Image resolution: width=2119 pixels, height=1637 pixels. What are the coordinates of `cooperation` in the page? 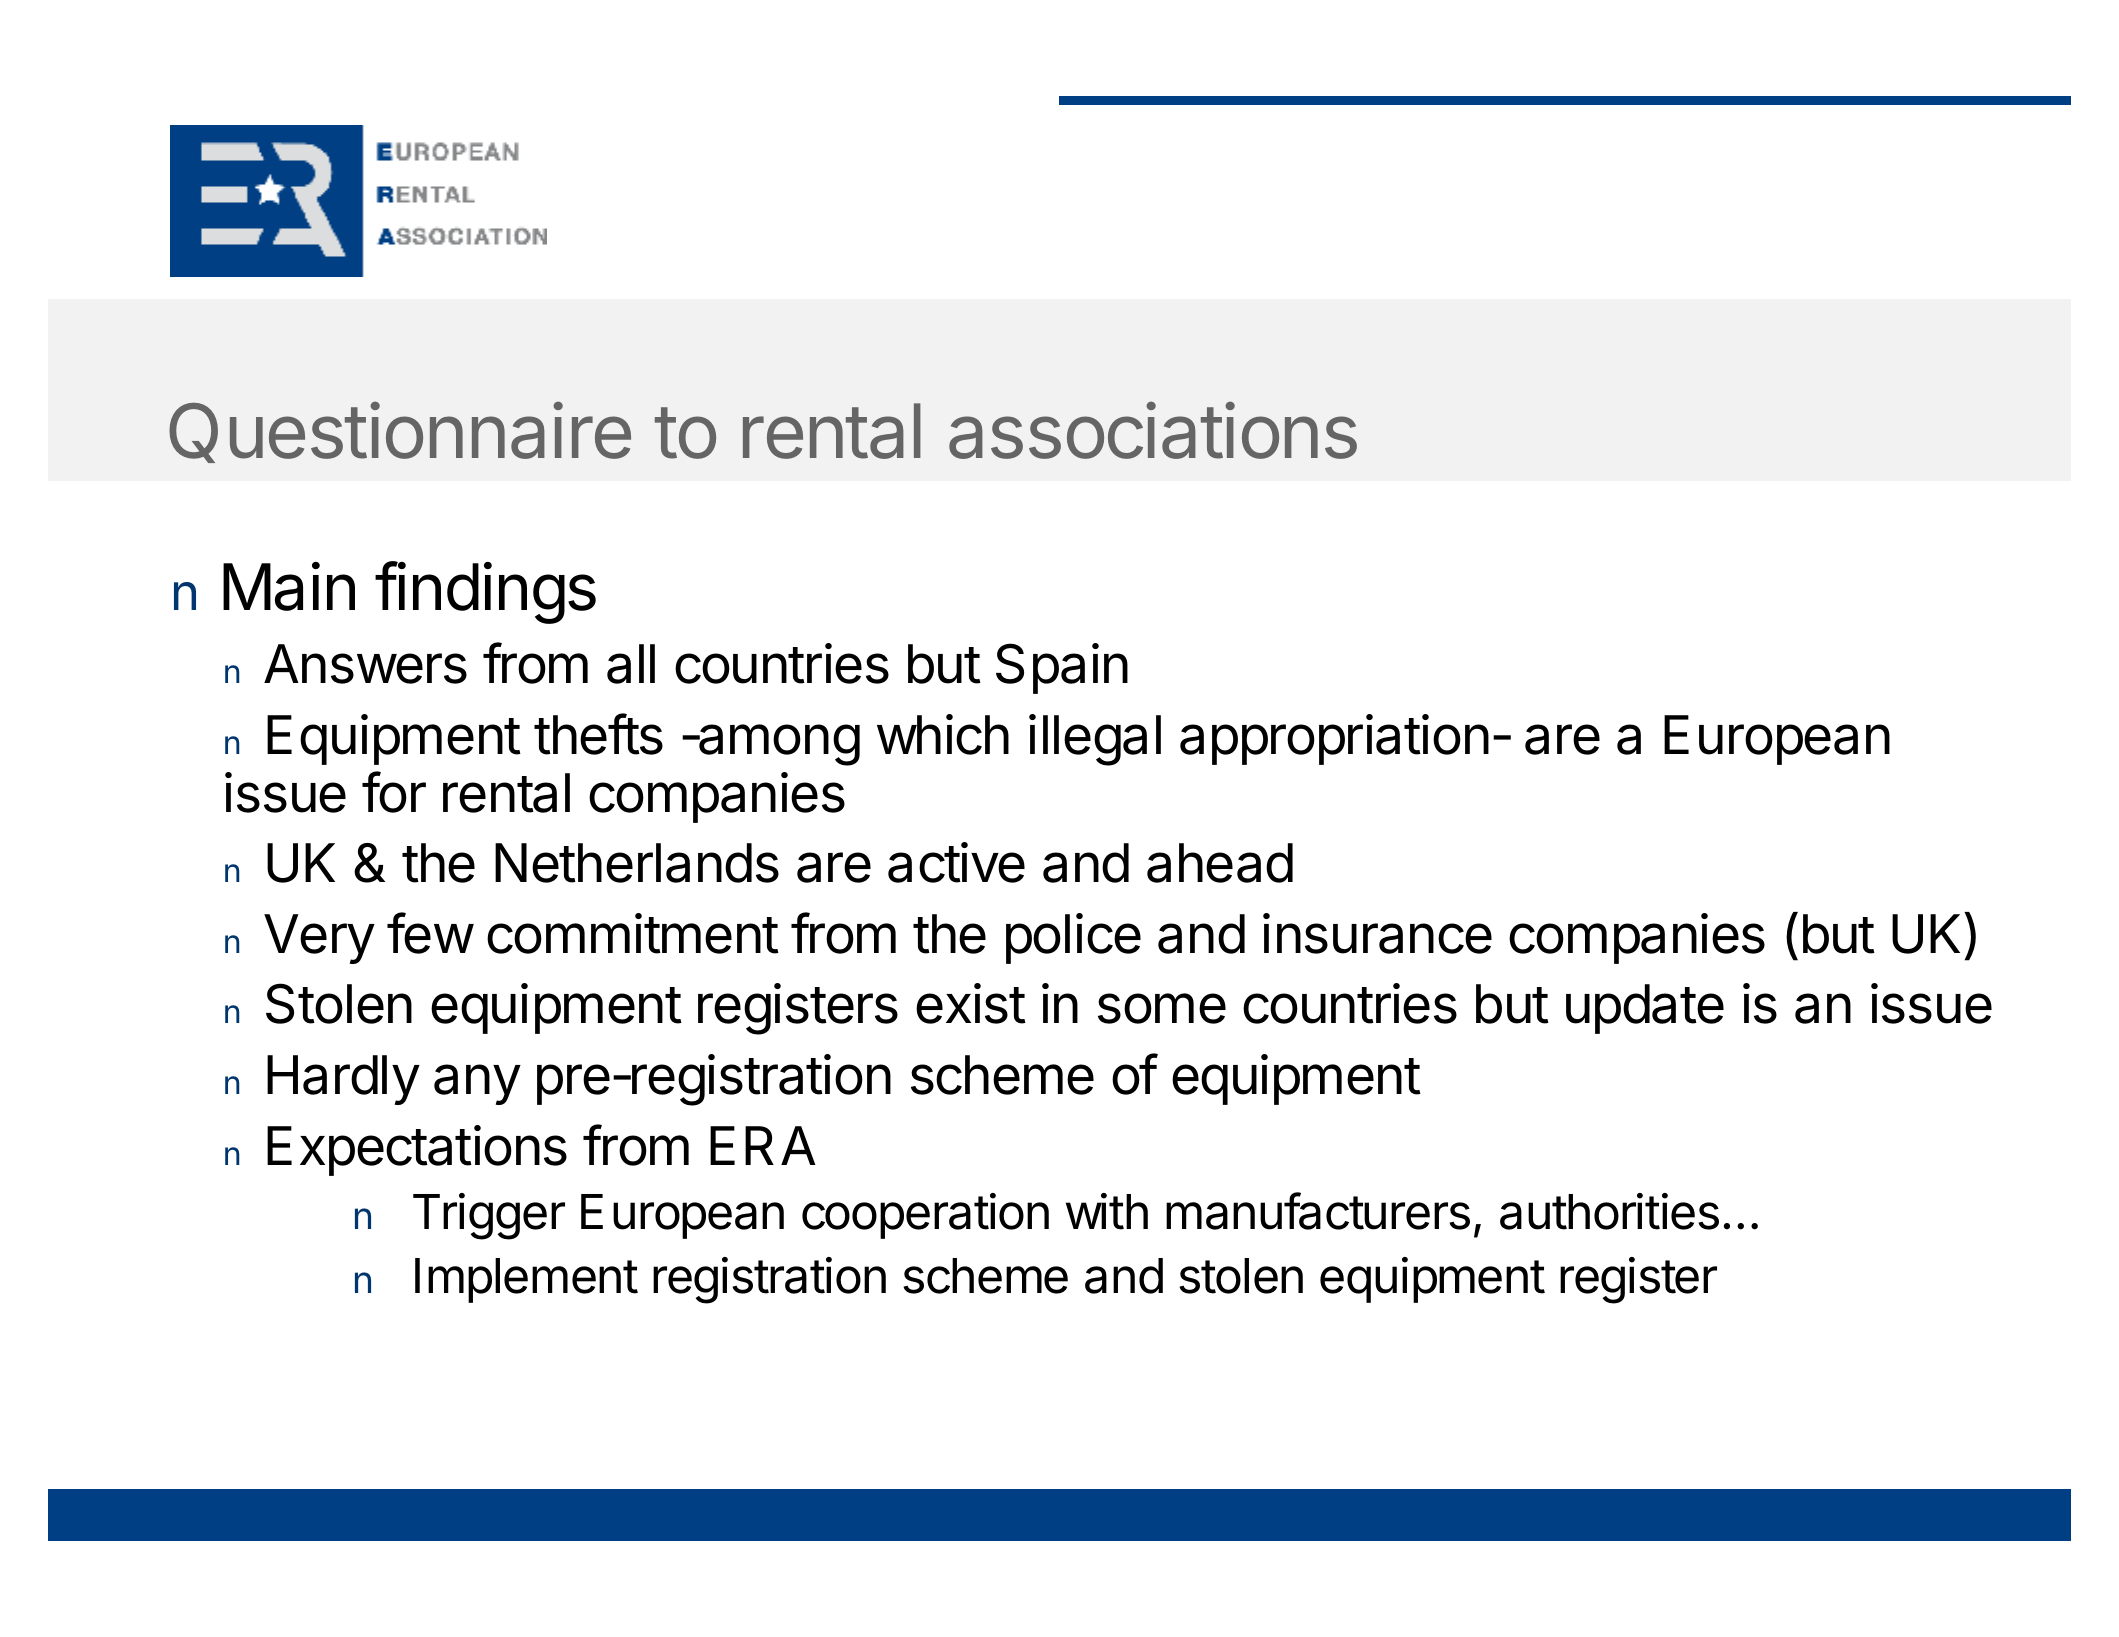 It's located at (925, 1216).
